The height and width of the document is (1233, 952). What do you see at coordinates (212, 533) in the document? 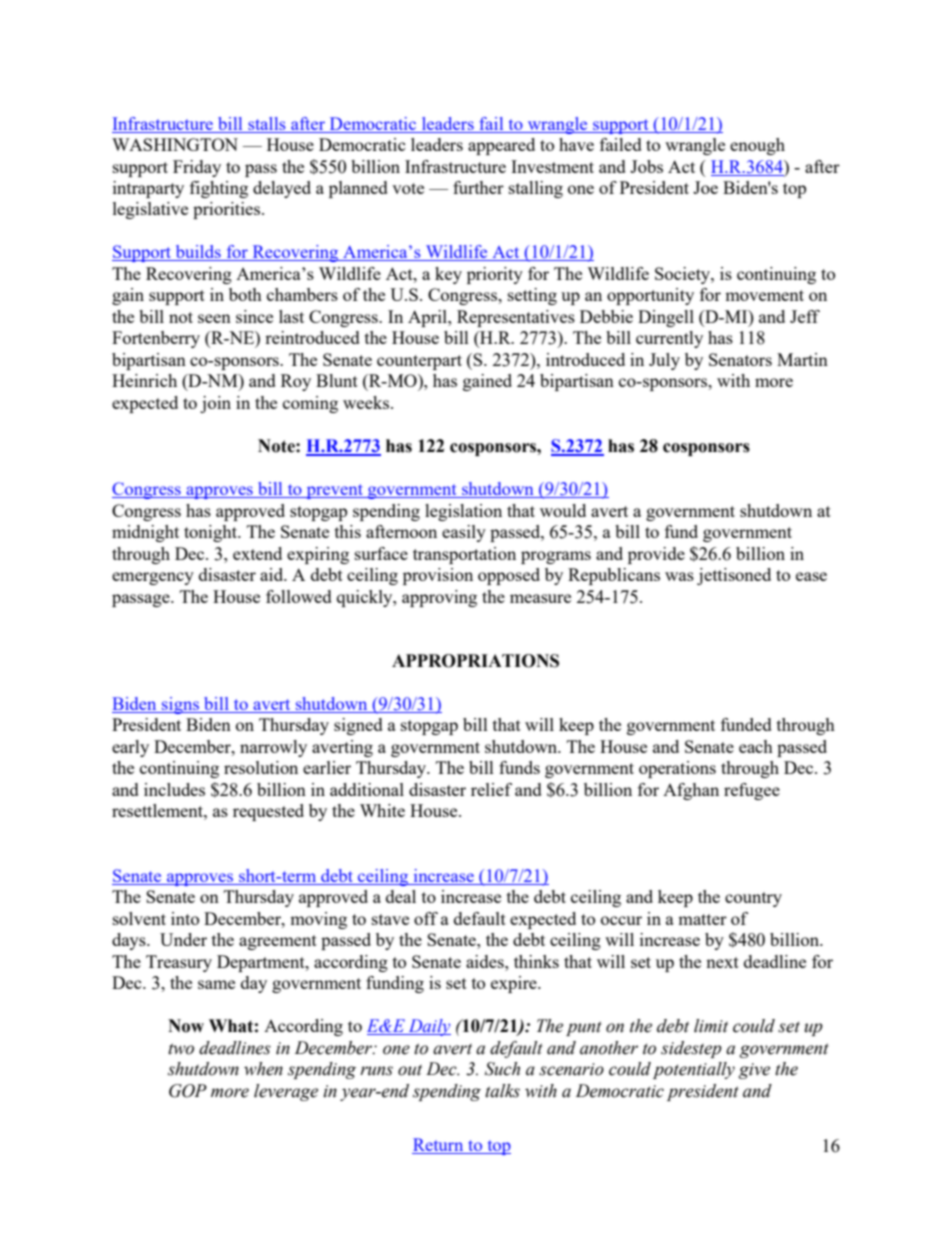
I see `tonight` at bounding box center [212, 533].
